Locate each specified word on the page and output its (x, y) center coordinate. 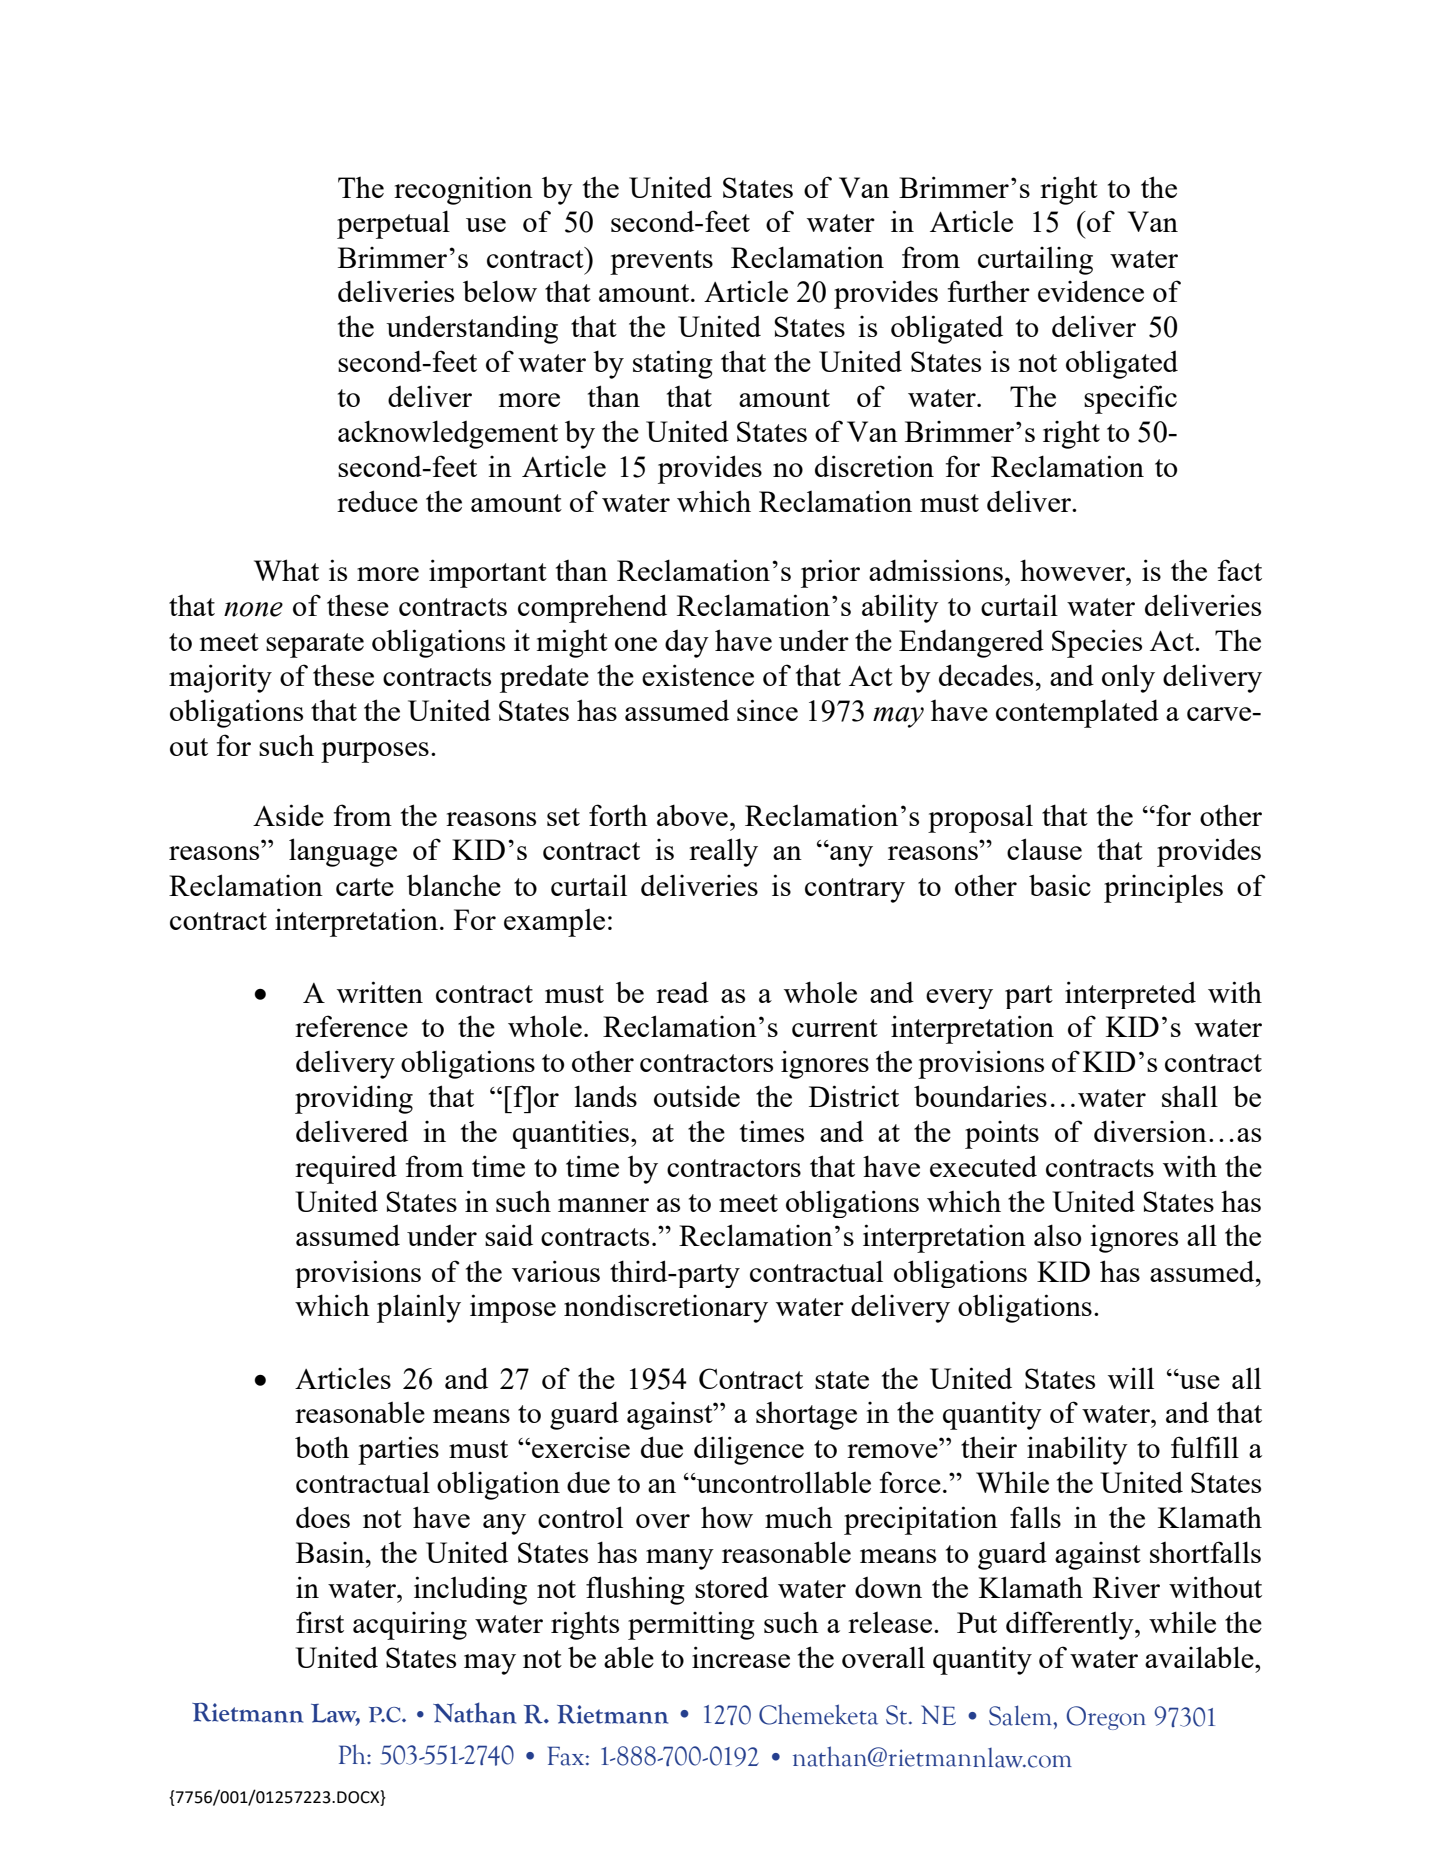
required (346, 1169)
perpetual (393, 224)
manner (603, 1205)
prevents (661, 262)
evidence (1091, 291)
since (767, 710)
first (320, 1622)
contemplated (1077, 713)
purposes (375, 752)
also (1057, 1235)
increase (741, 1657)
